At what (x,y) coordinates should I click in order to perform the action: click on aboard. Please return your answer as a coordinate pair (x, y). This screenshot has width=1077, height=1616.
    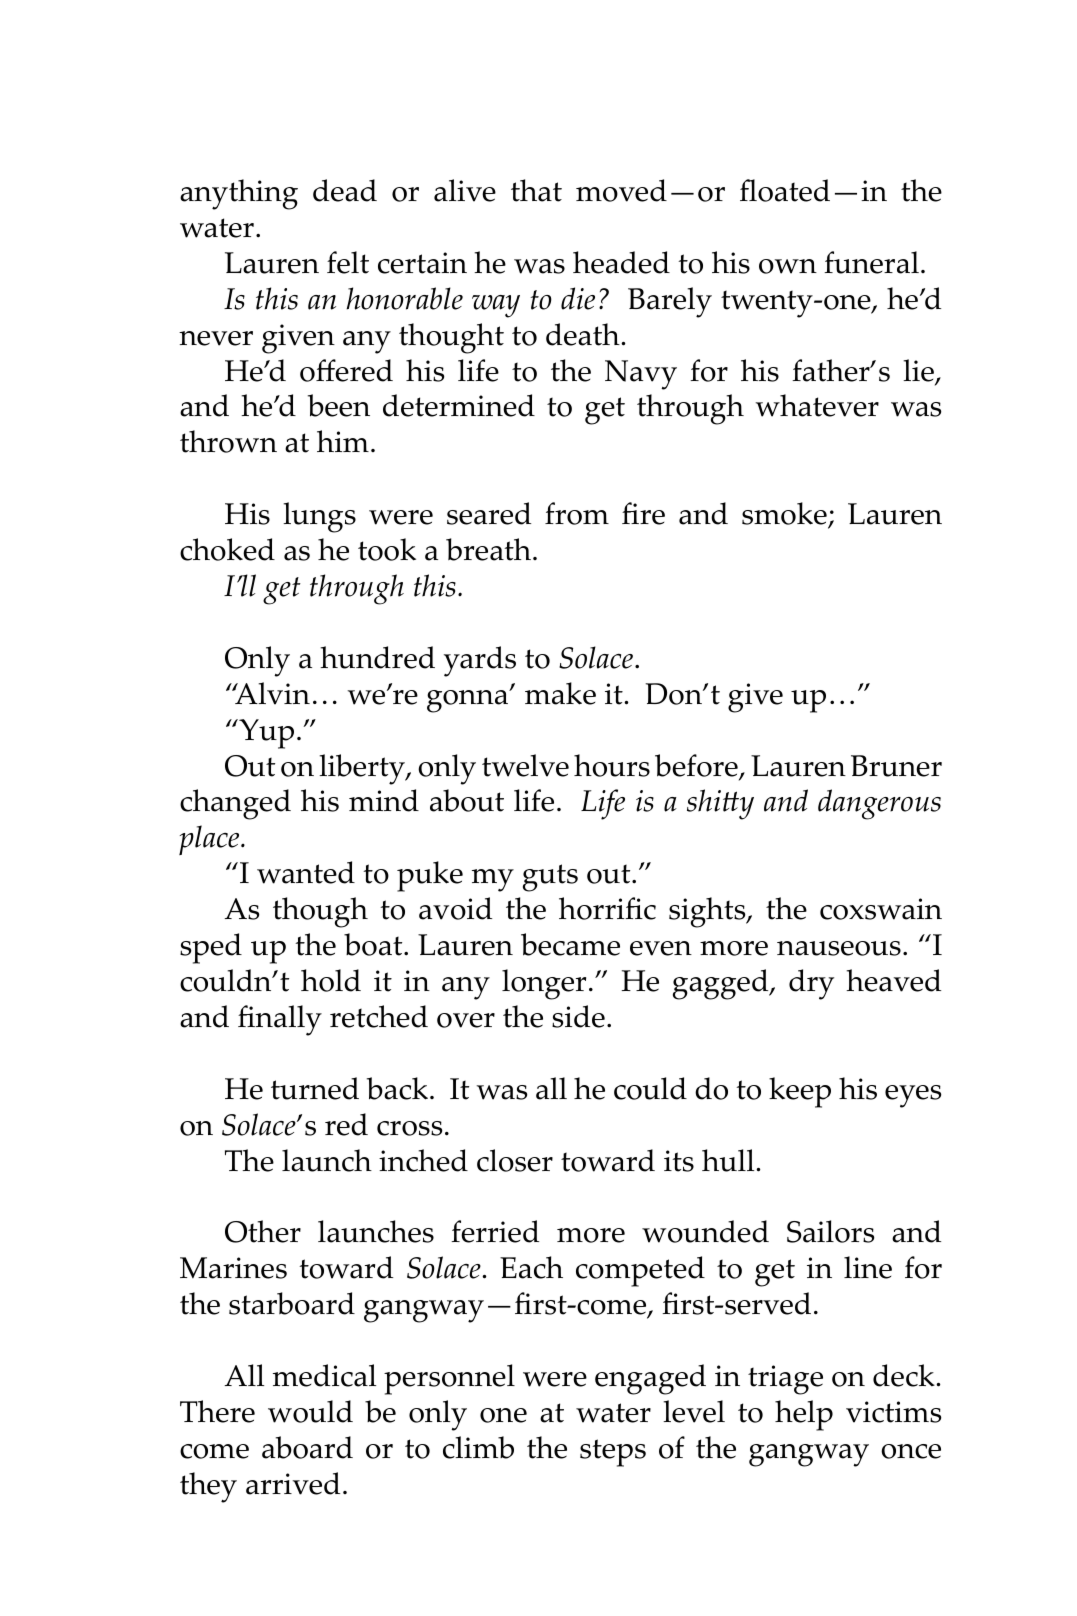
    Looking at the image, I should click on (307, 1447).
